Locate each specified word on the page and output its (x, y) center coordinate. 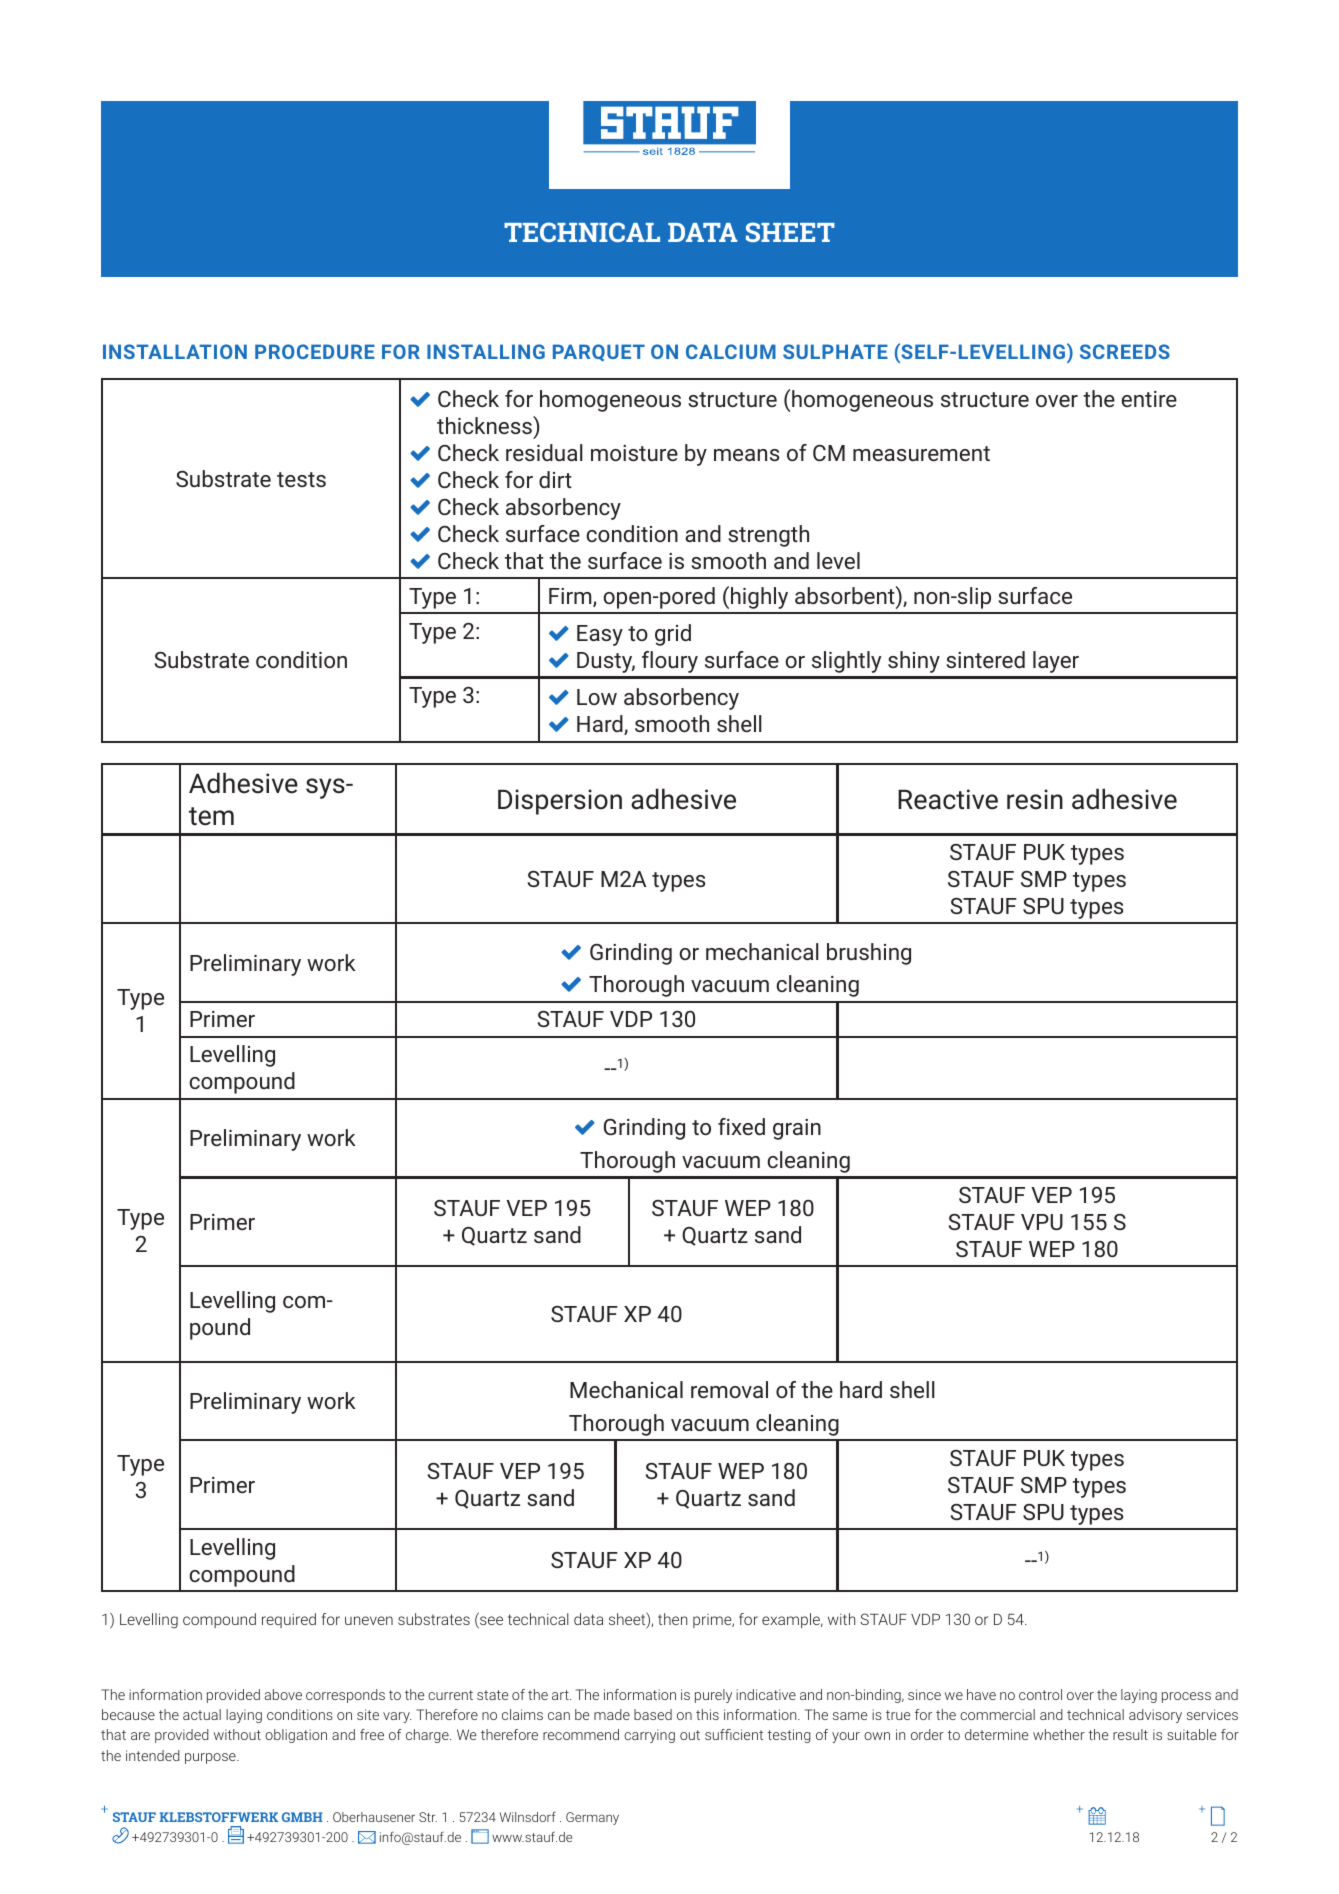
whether (1059, 1734)
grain (797, 1129)
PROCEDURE (315, 351)
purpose (211, 1758)
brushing (869, 954)
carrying (649, 1736)
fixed (741, 1126)
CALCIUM (731, 351)
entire (1149, 399)
